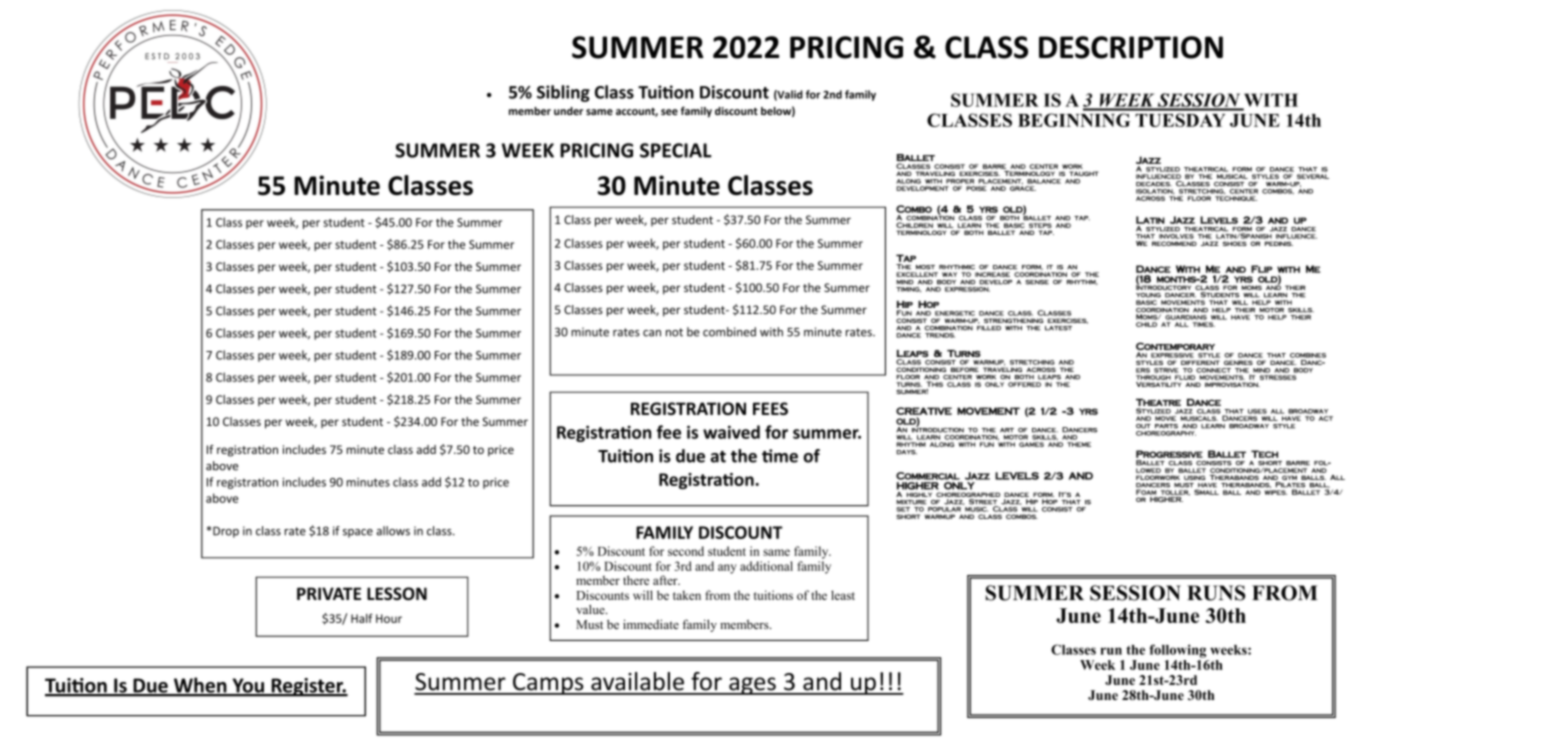 This page has width=1568, height=740. What do you see at coordinates (1131, 47) in the page?
I see `DESCRIPTION` at bounding box center [1131, 47].
